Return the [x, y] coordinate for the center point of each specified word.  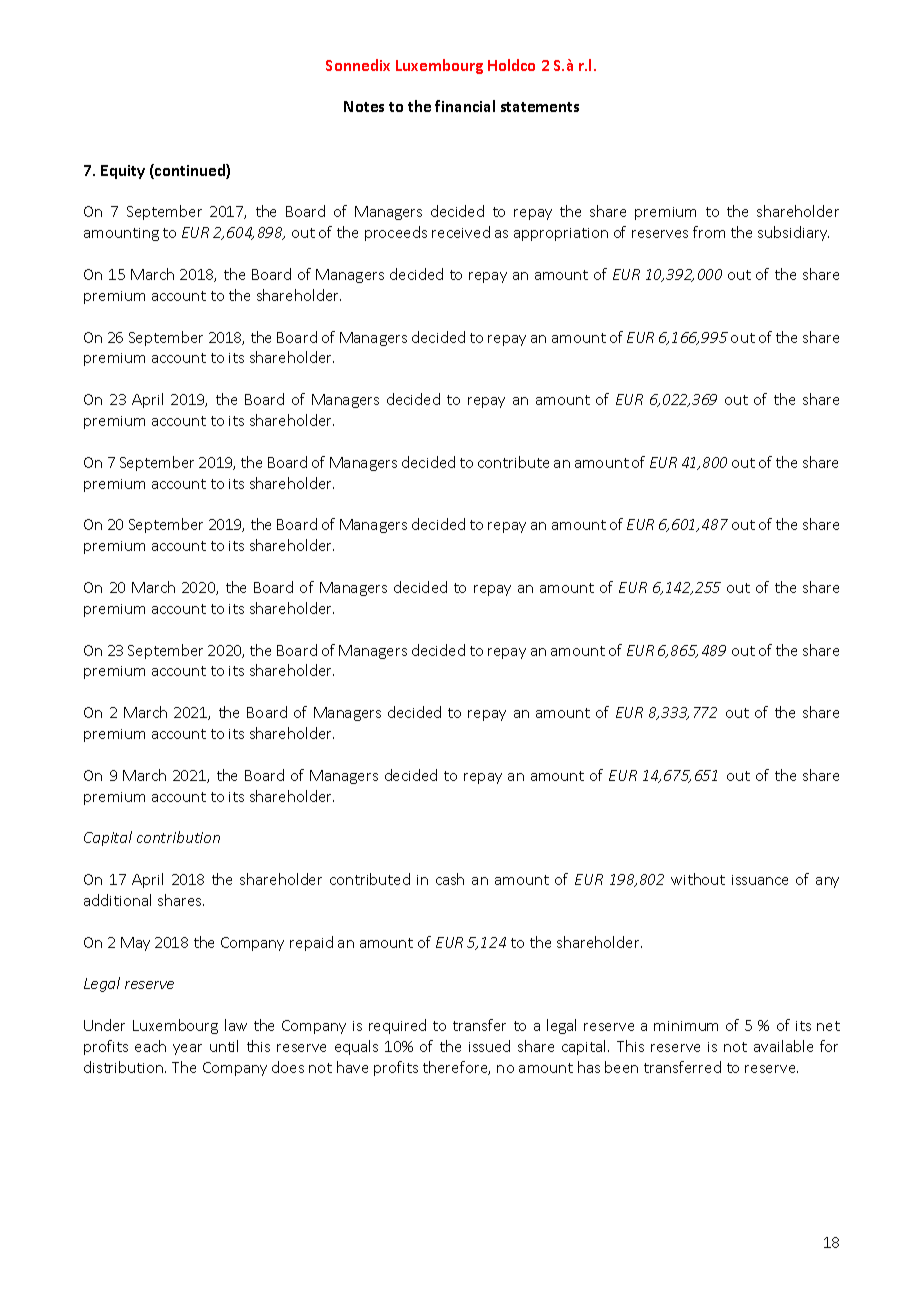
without [698, 879]
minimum [686, 1026]
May [135, 944]
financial [465, 106]
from [709, 232]
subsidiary [793, 233]
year [187, 1049]
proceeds [396, 233]
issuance [760, 880]
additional [117, 900]
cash [450, 879]
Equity [123, 172]
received [461, 232]
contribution [178, 837]
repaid [311, 943]
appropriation [561, 234]
